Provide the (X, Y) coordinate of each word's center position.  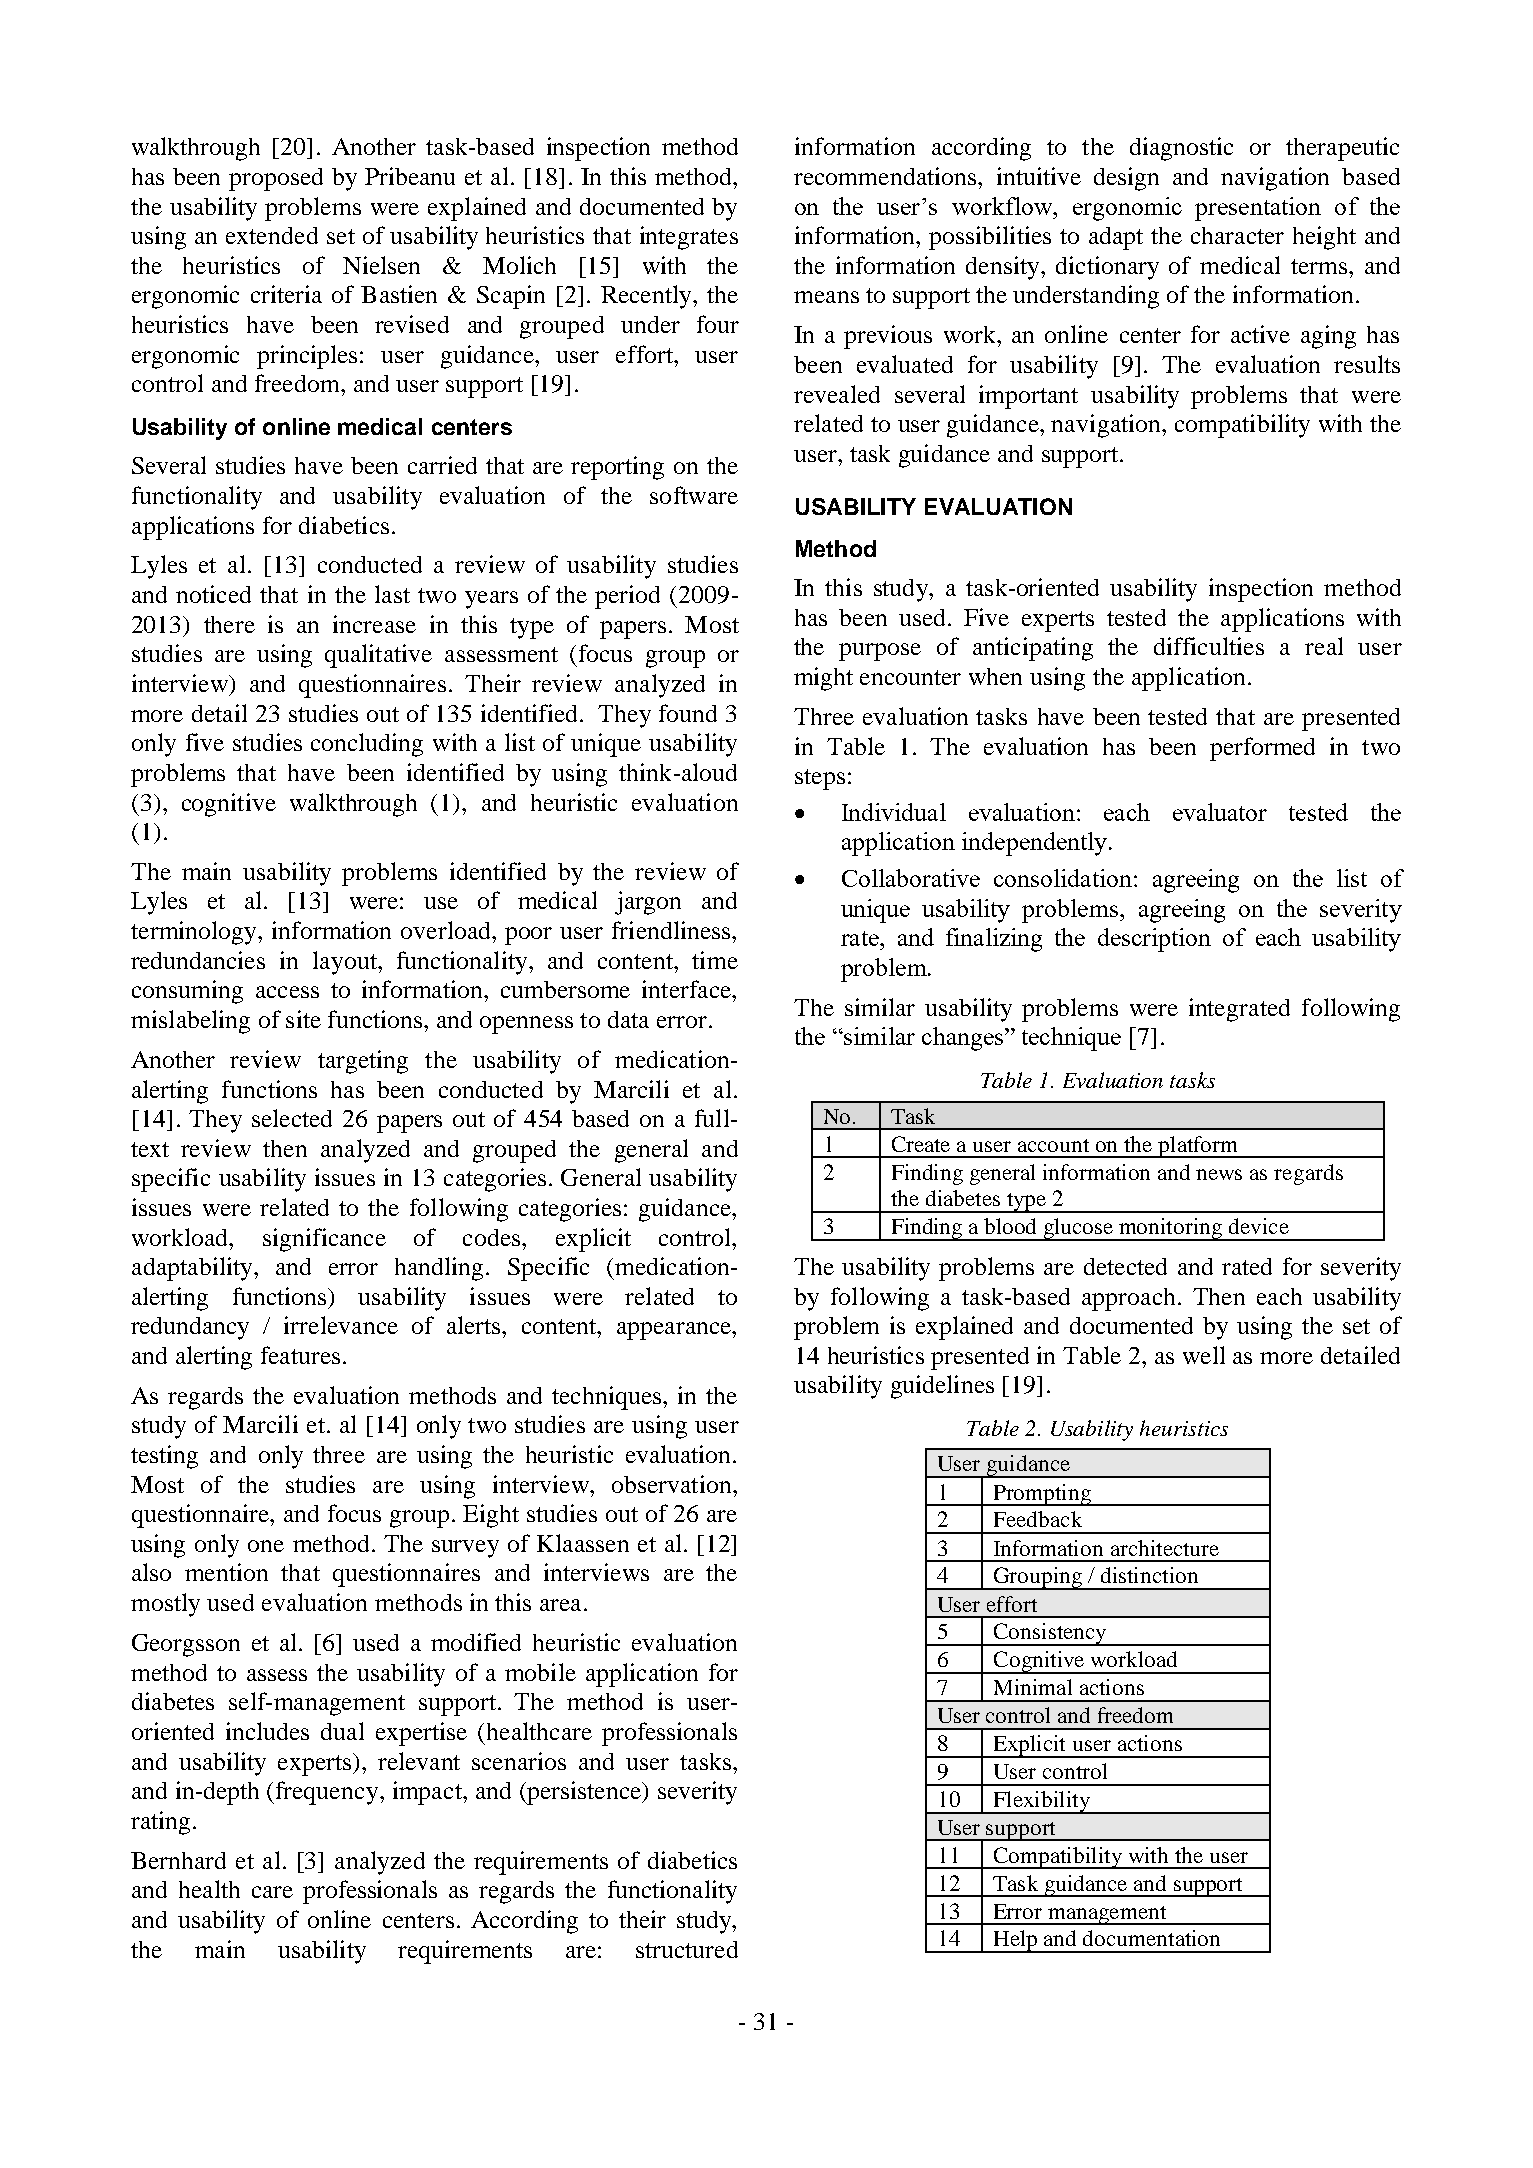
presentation (1258, 209)
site (303, 1019)
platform (1198, 1147)
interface (687, 989)
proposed (276, 179)
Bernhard (178, 1860)
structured (687, 1949)
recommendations (885, 176)
